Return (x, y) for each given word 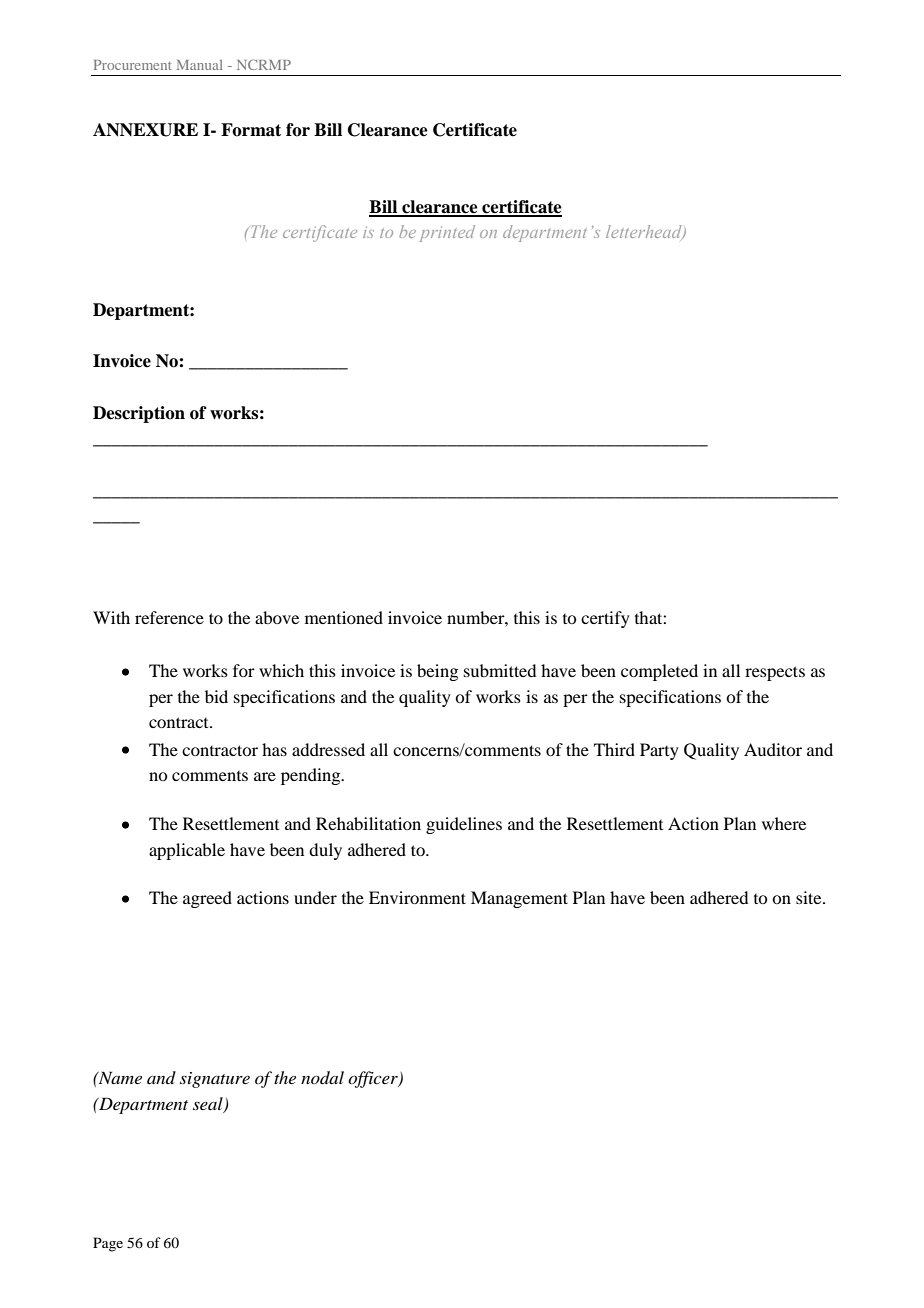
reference (169, 617)
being (437, 672)
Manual (200, 65)
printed (447, 233)
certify (605, 619)
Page (108, 1244)
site (810, 897)
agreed (207, 899)
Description (139, 414)
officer (374, 1079)
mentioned (344, 617)
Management (519, 899)
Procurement (133, 65)
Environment (417, 897)
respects (775, 673)
